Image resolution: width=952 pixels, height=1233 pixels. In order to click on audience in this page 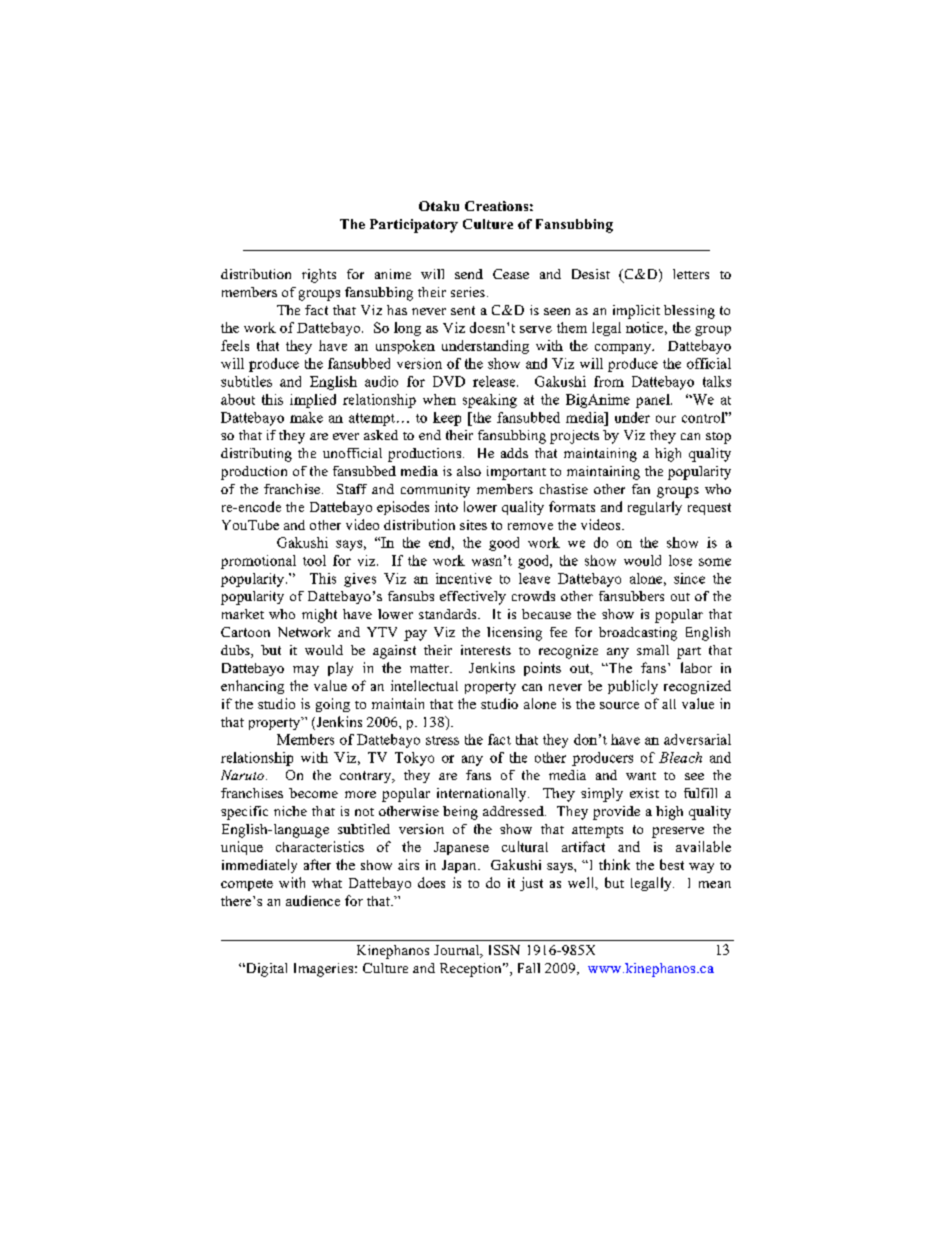, I will do `click(313, 900)`.
